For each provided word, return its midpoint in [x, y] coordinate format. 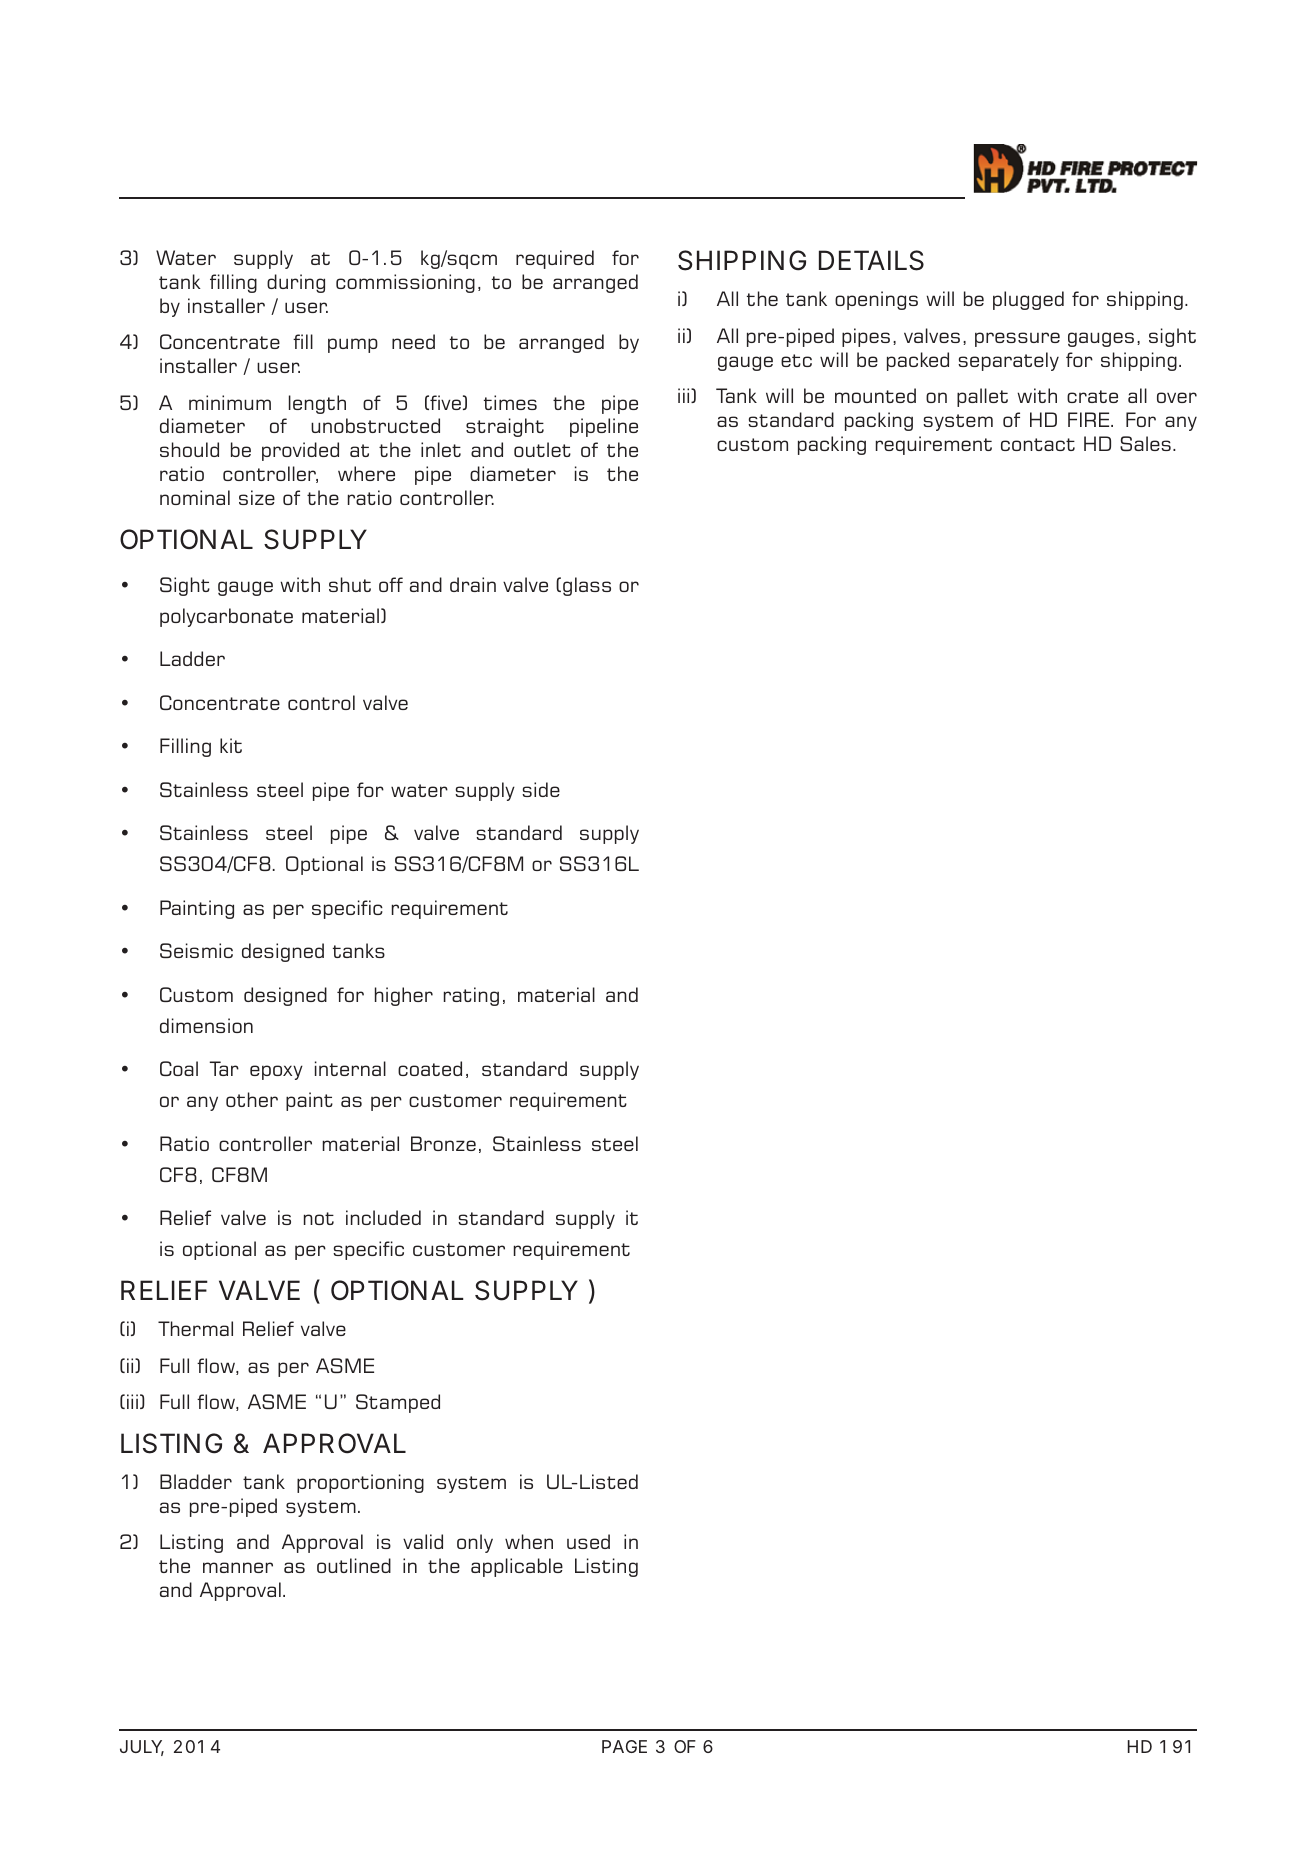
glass [587, 586]
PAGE [624, 1746]
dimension [206, 1025]
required [555, 259]
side [541, 789]
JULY [142, 1748]
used [588, 1541]
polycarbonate [226, 617]
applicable [517, 1567]
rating [471, 996]
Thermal [195, 1328]
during [296, 283]
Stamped [398, 1403]
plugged [1028, 300]
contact [1038, 444]
